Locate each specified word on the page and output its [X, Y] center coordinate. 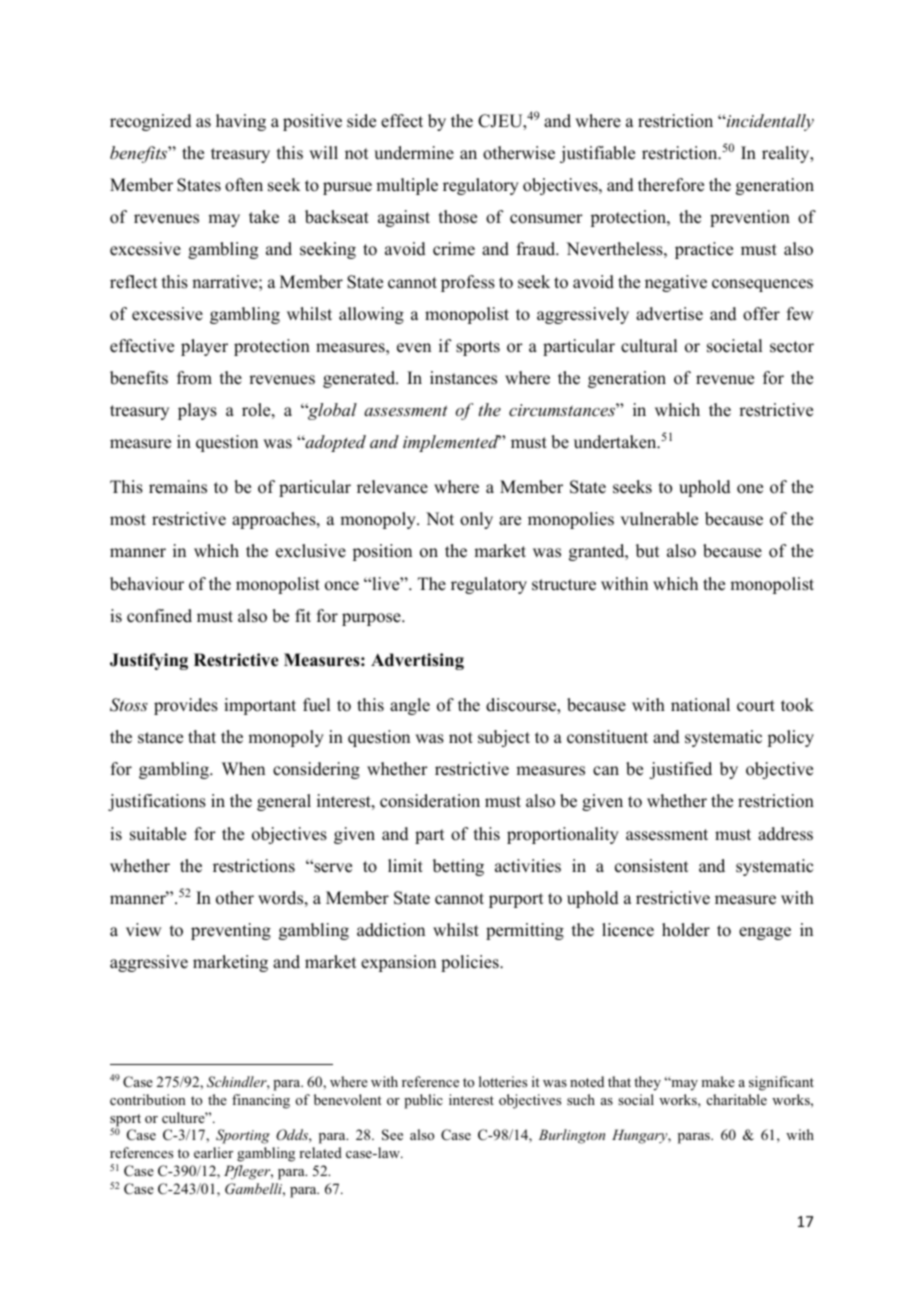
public [423, 1101]
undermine [414, 153]
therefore [671, 185]
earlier [213, 1152]
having [241, 122]
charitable [737, 1099]
